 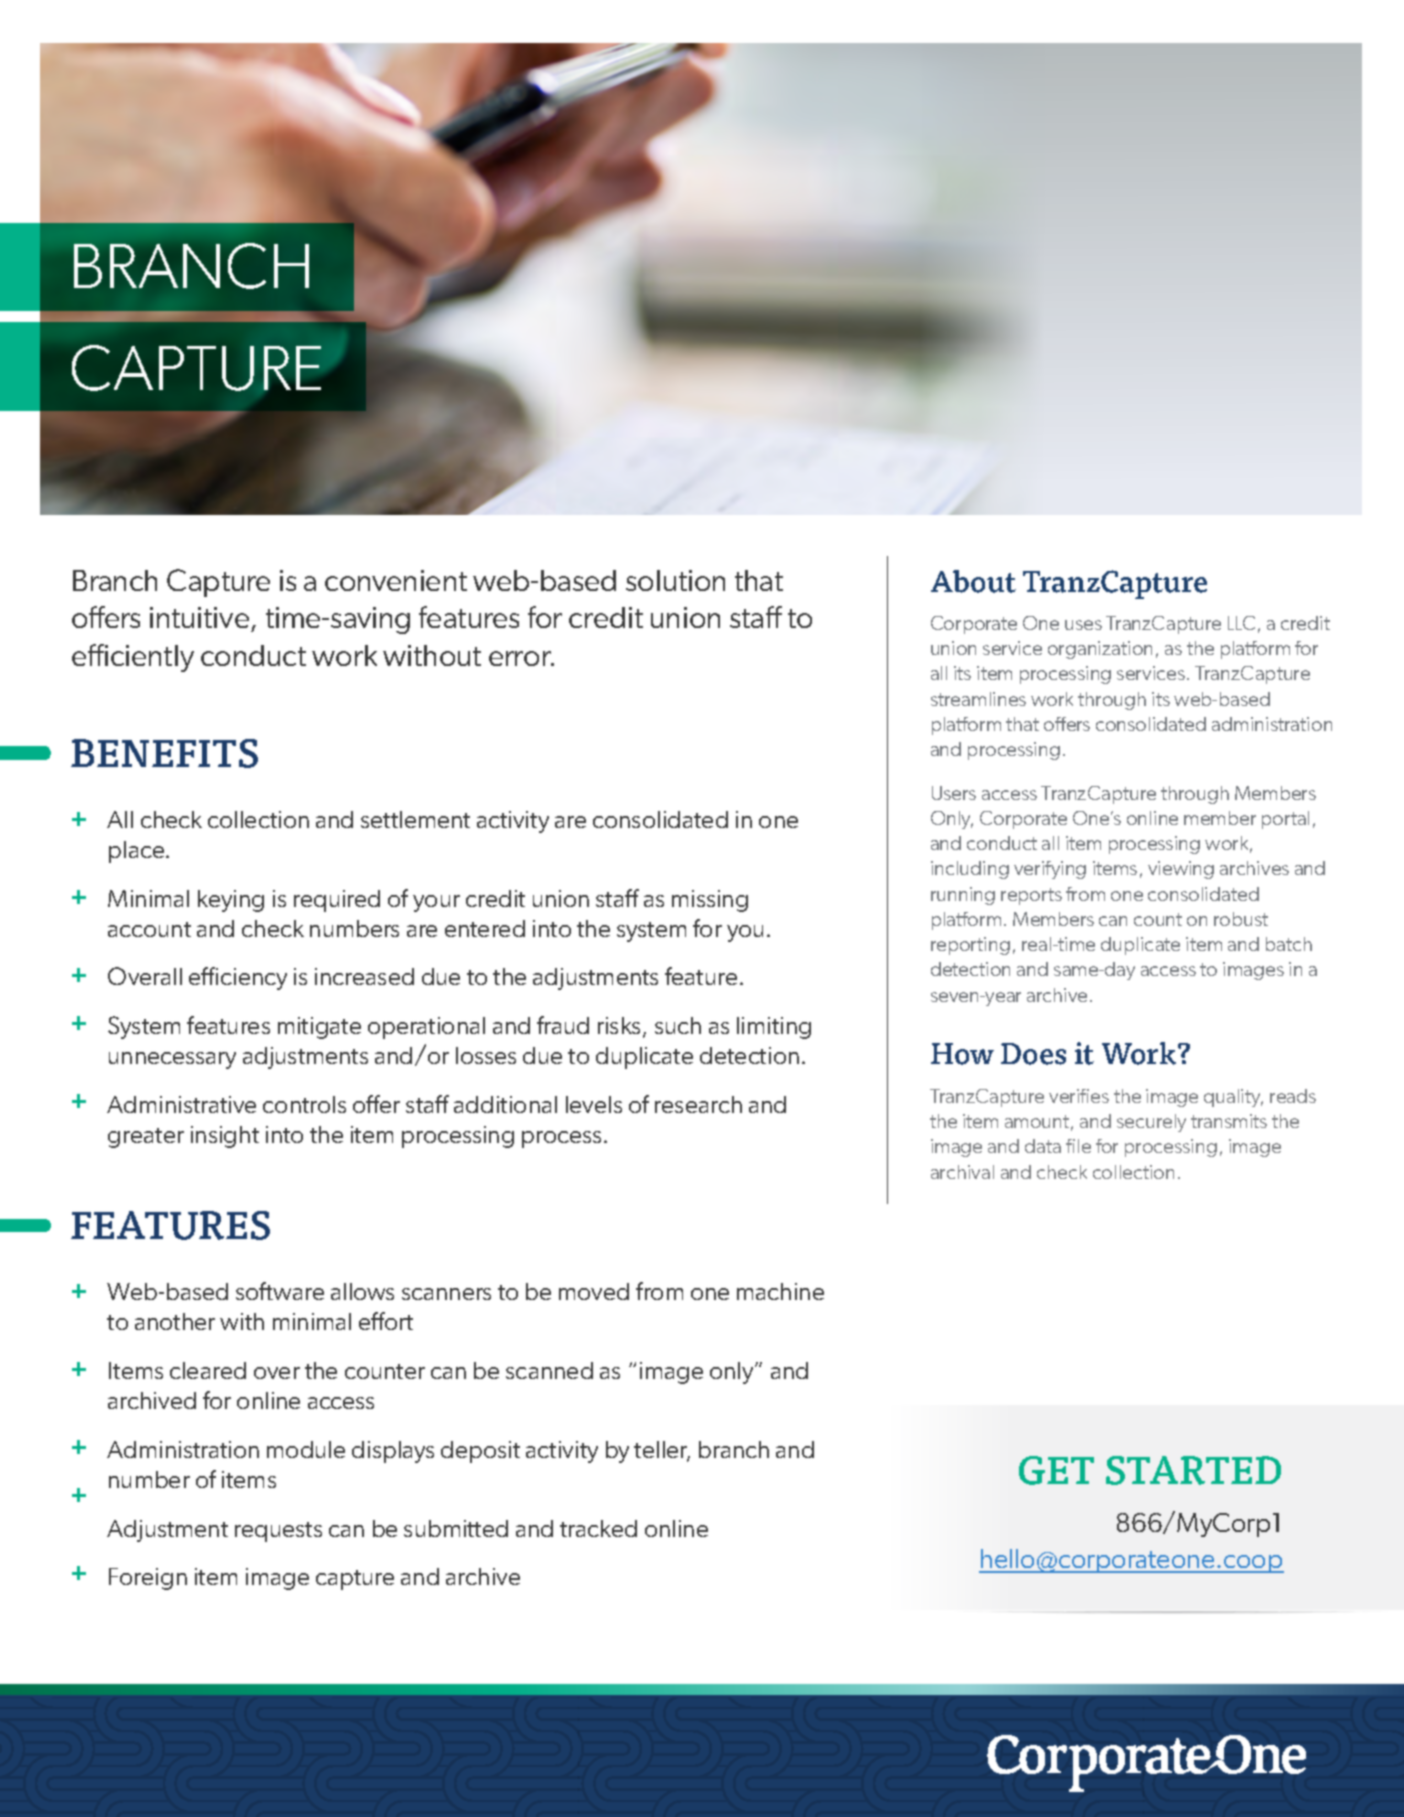 What do you see at coordinates (1193, 1470) in the screenshot?
I see `STARTED` at bounding box center [1193, 1470].
